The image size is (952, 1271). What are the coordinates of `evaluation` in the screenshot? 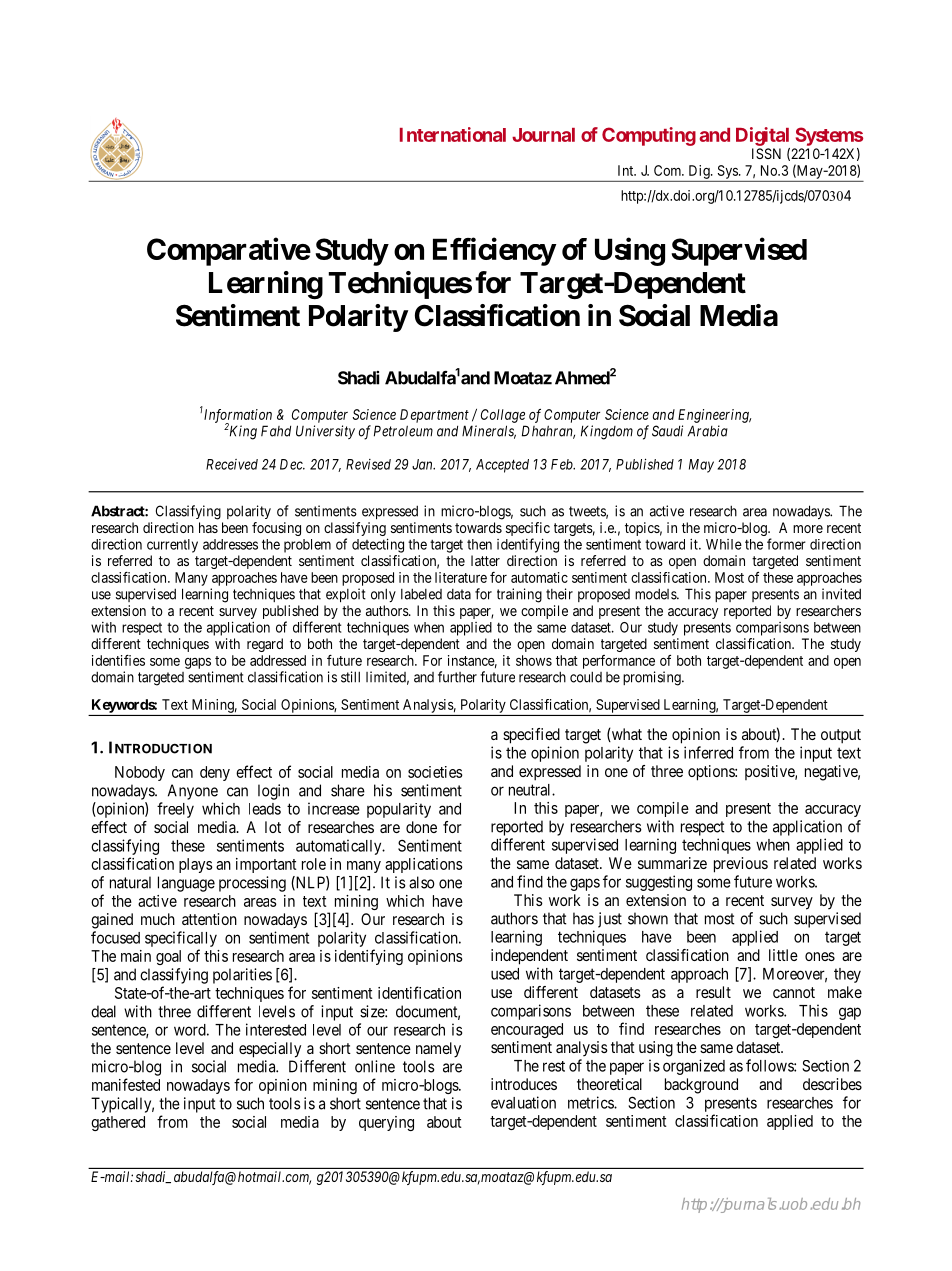 It's located at (523, 1102).
